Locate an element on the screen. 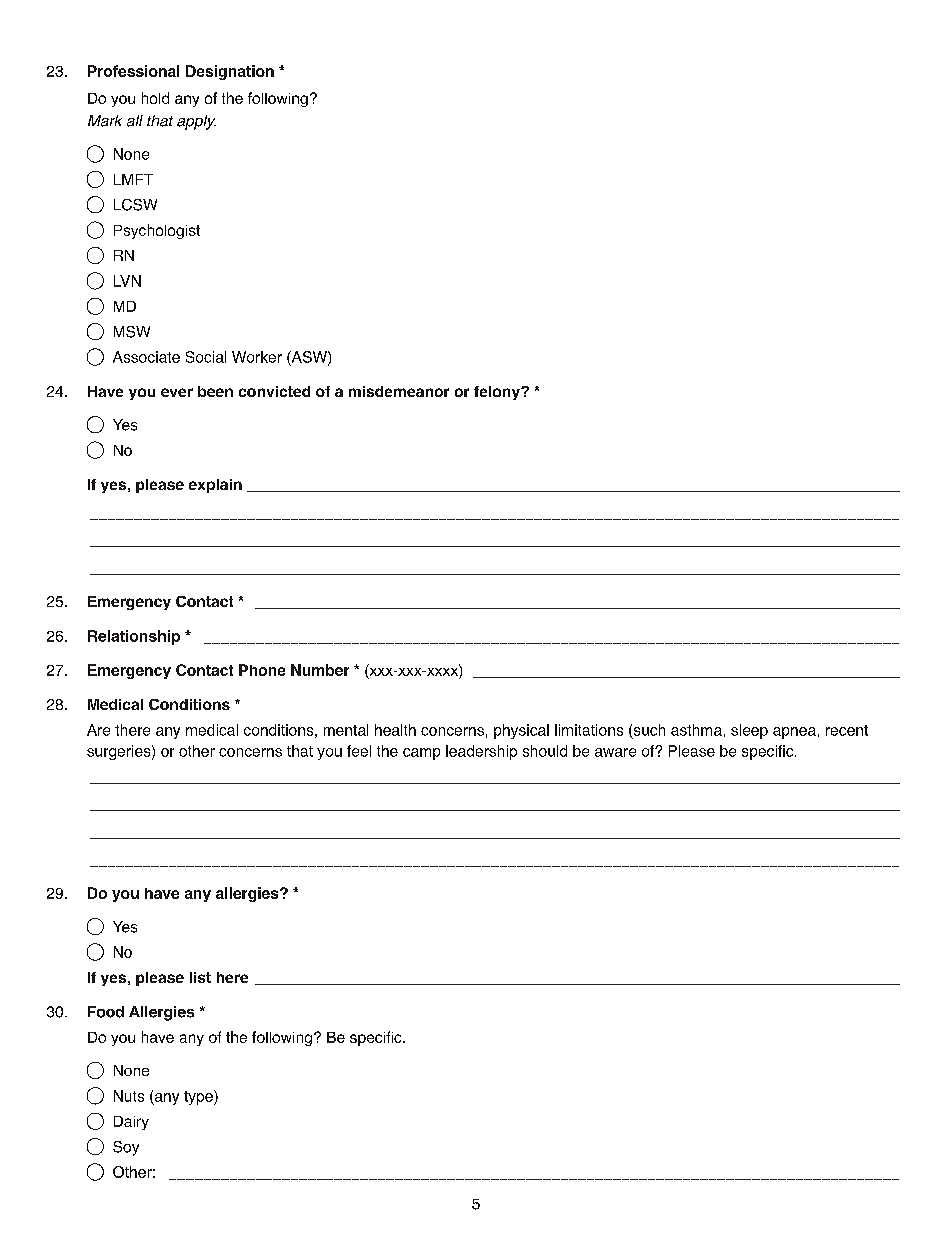 The image size is (952, 1233). Phone is located at coordinates (262, 670).
